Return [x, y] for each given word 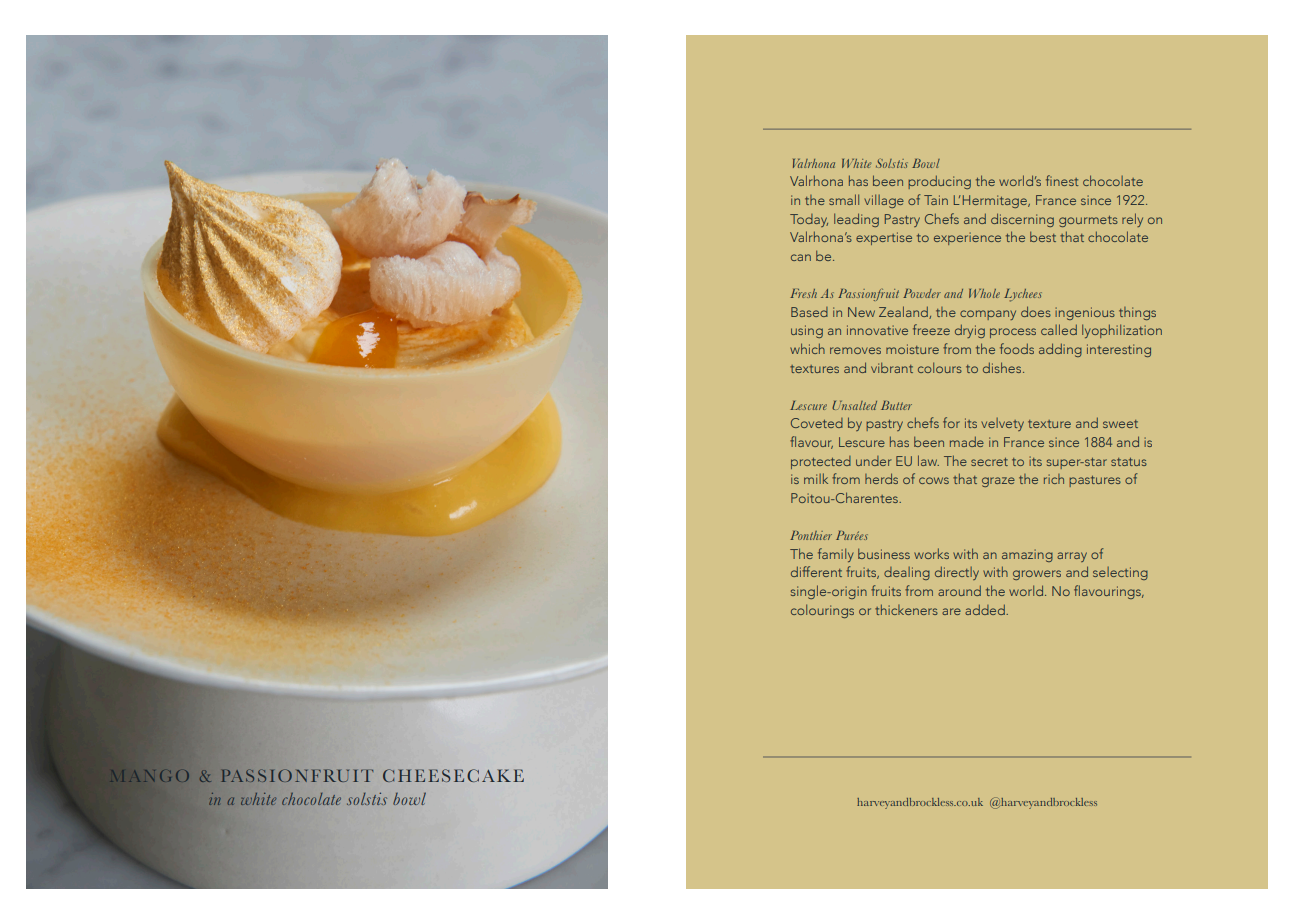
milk [816, 478]
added [986, 609]
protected [821, 462]
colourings [822, 611]
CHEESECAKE [453, 775]
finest [1062, 180]
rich [1054, 479]
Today [809, 220]
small [844, 199]
